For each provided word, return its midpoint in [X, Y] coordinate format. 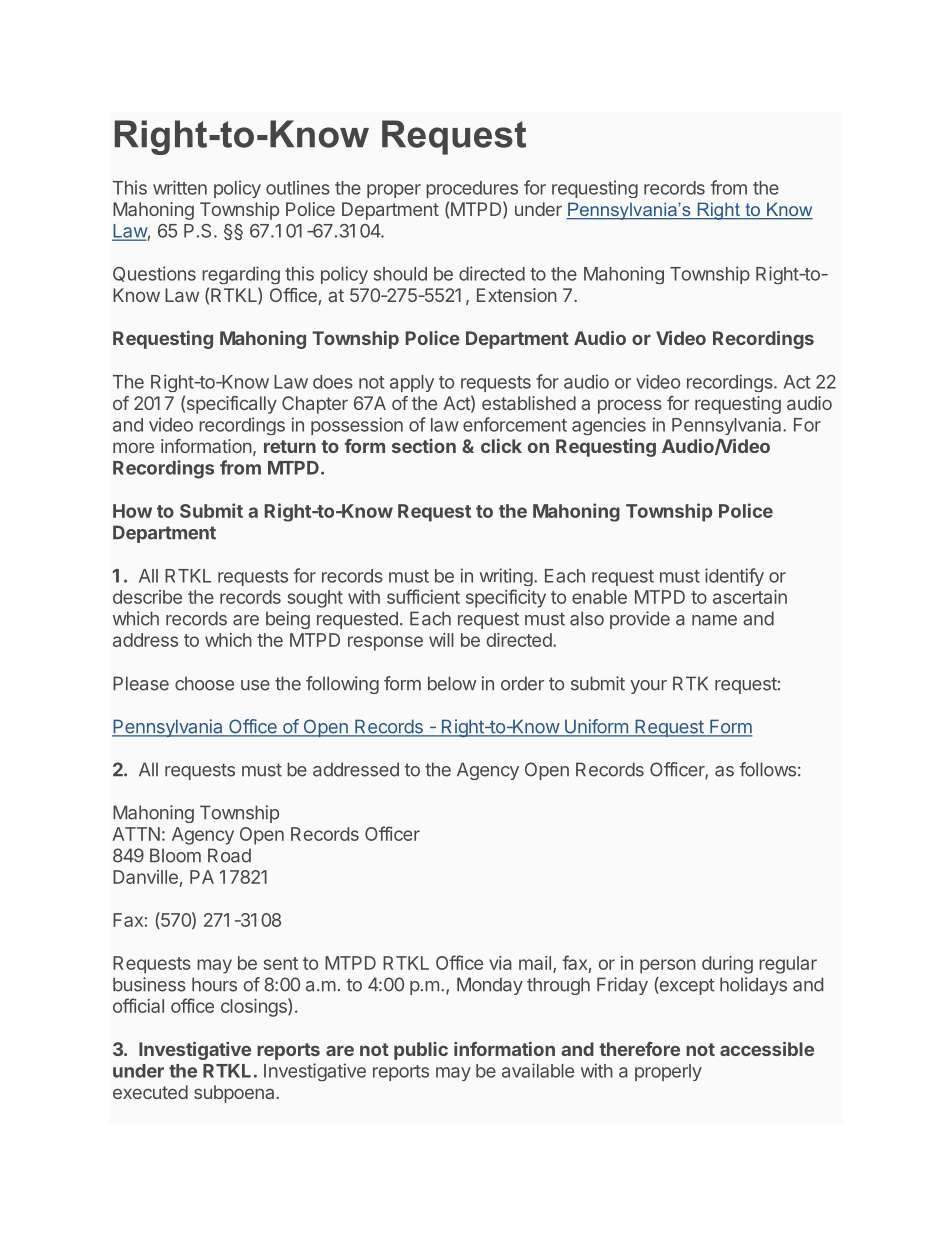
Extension [517, 295]
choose [204, 683]
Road [229, 855]
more [133, 447]
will [441, 640]
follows [767, 769]
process [630, 406]
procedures [472, 189]
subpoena [235, 1094]
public [421, 1051]
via [500, 963]
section [424, 446]
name [714, 620]
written [180, 187]
